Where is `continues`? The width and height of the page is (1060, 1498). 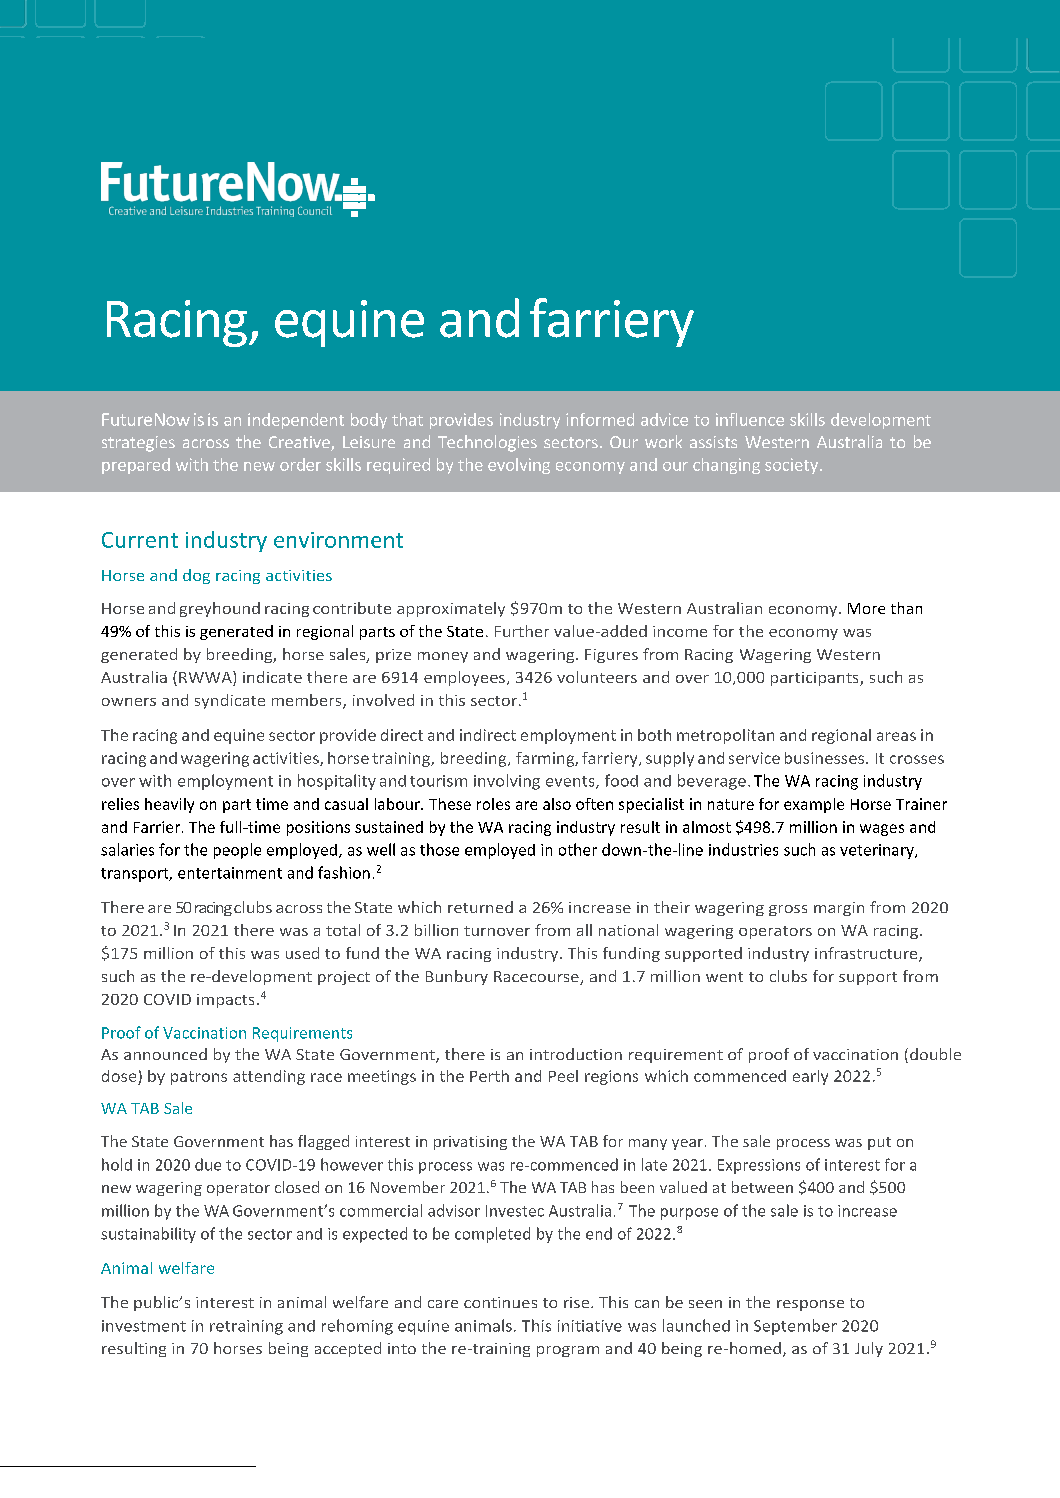 continues is located at coordinates (500, 1302).
